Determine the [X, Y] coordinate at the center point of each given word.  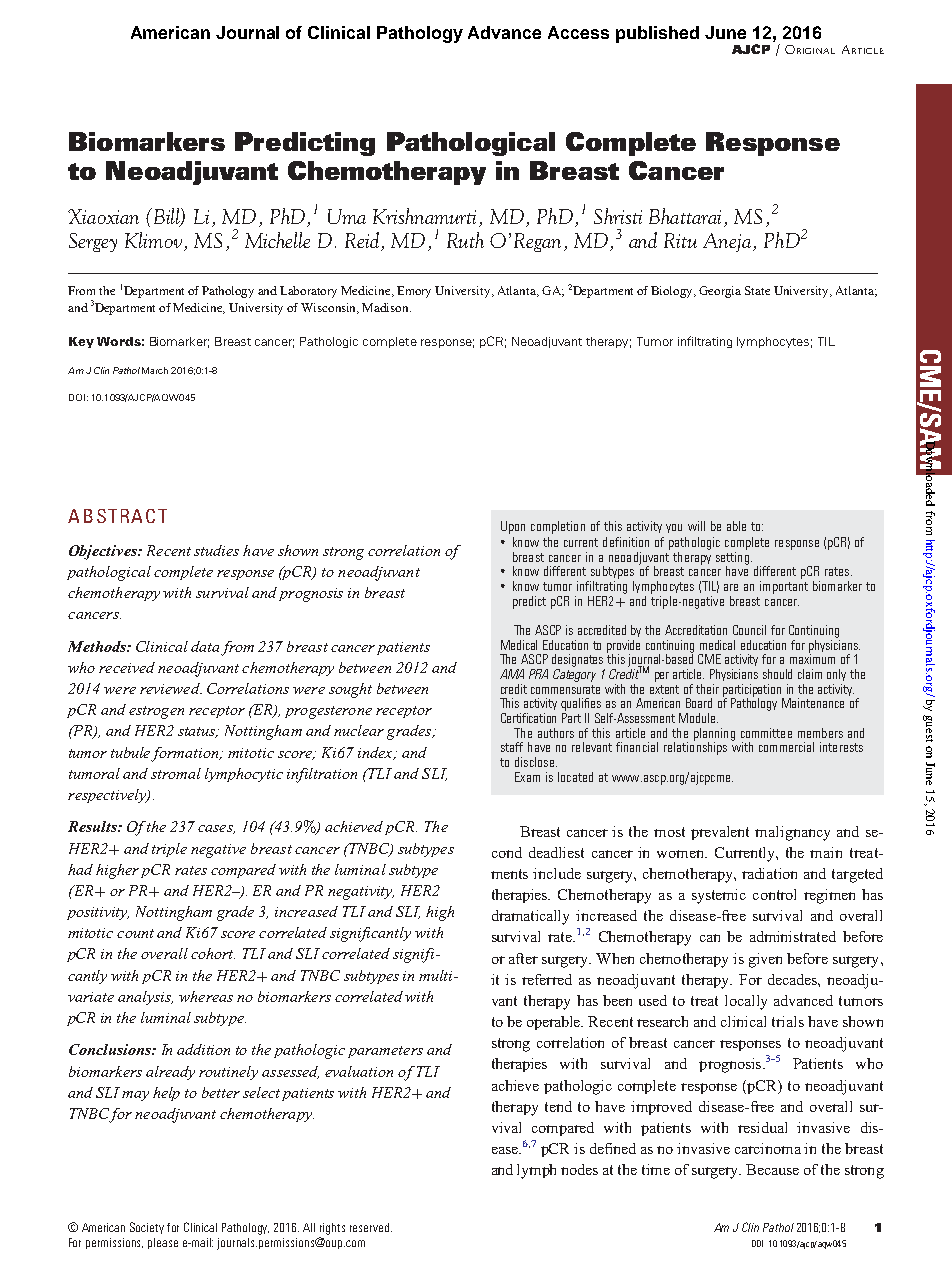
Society [147, 1228]
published [657, 34]
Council [749, 630]
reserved [371, 1227]
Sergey [93, 242]
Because [772, 1169]
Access [578, 32]
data [205, 646]
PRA [538, 674]
